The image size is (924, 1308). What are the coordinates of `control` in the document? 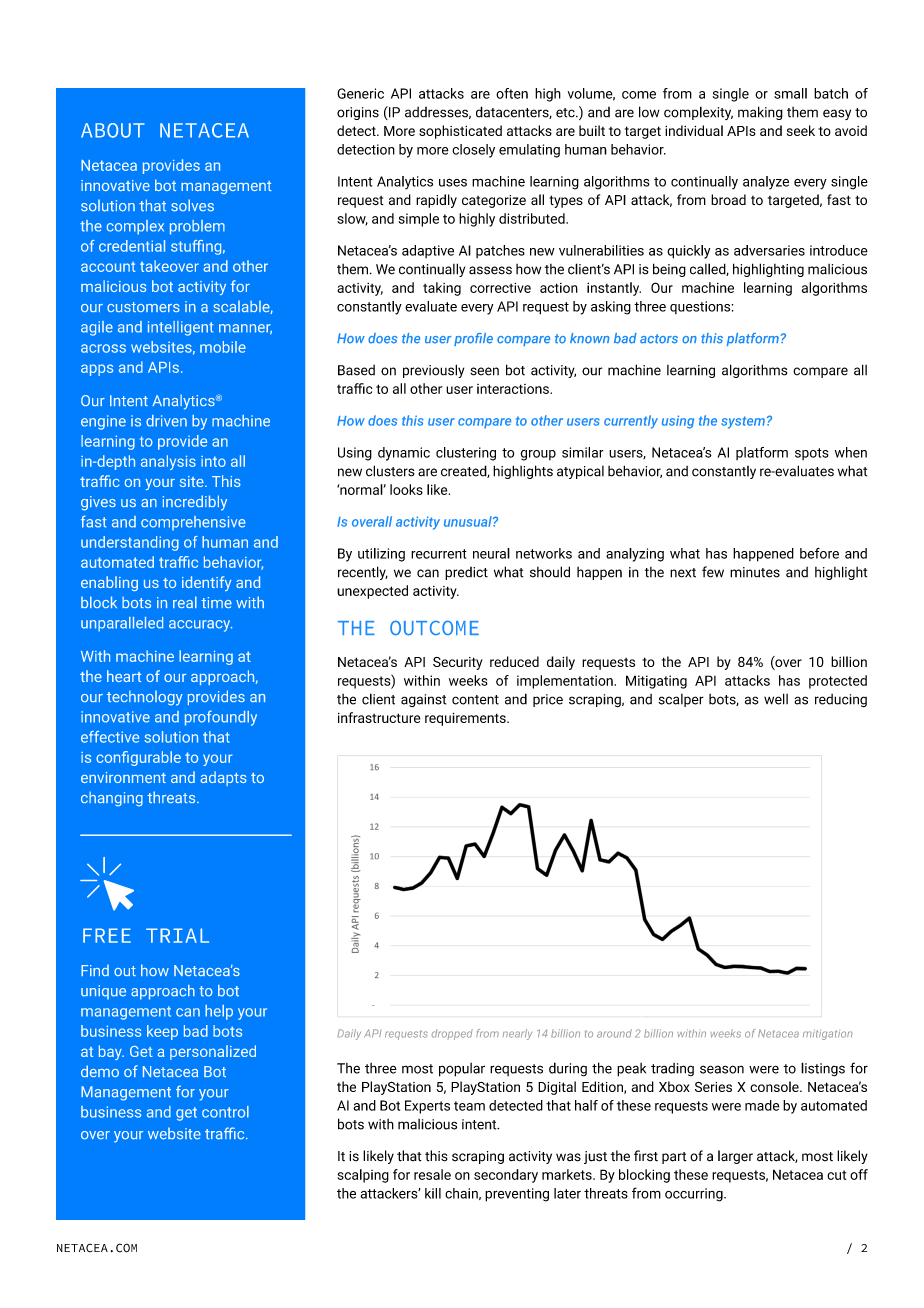 It's located at (225, 1112).
